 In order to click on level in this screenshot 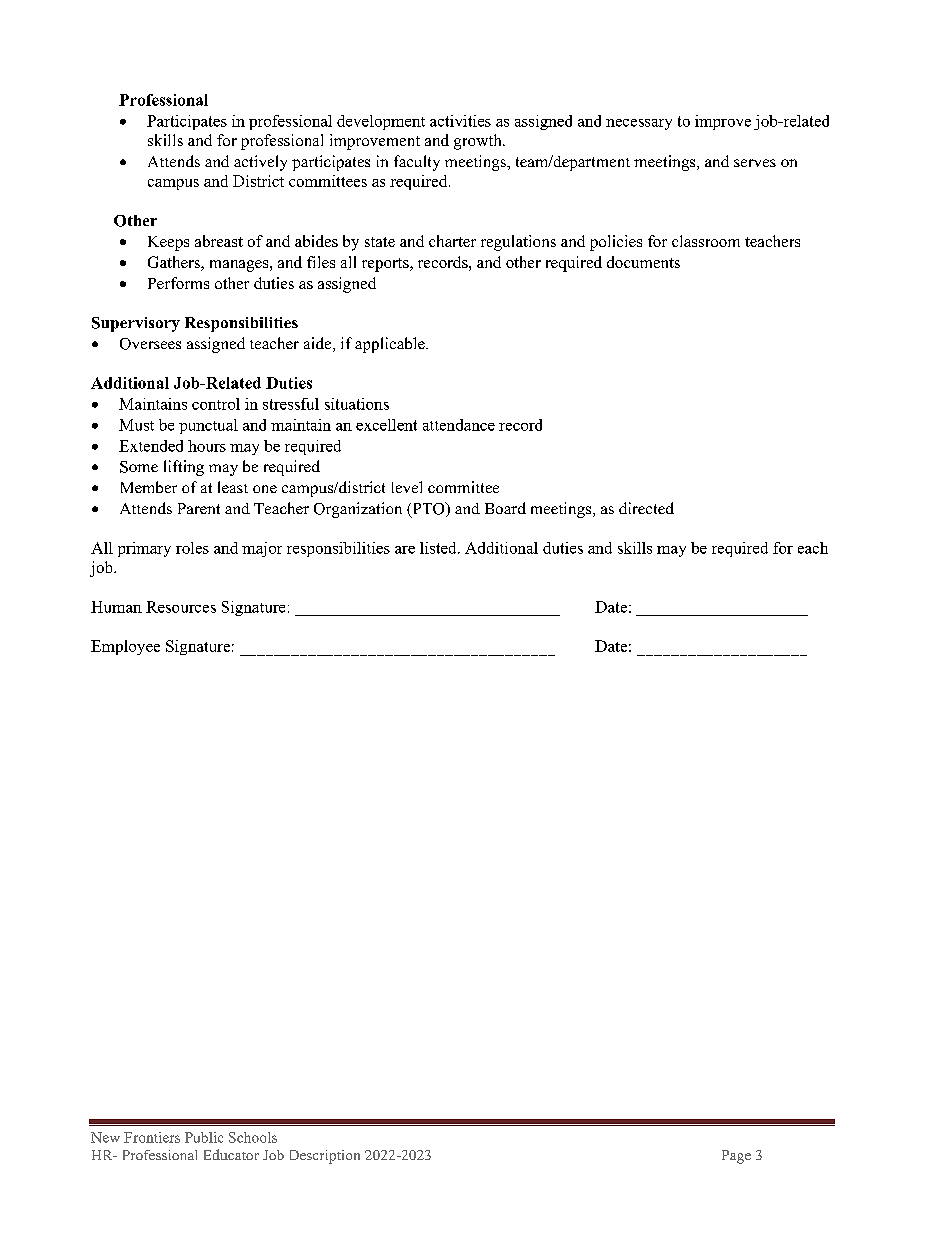, I will do `click(407, 487)`.
